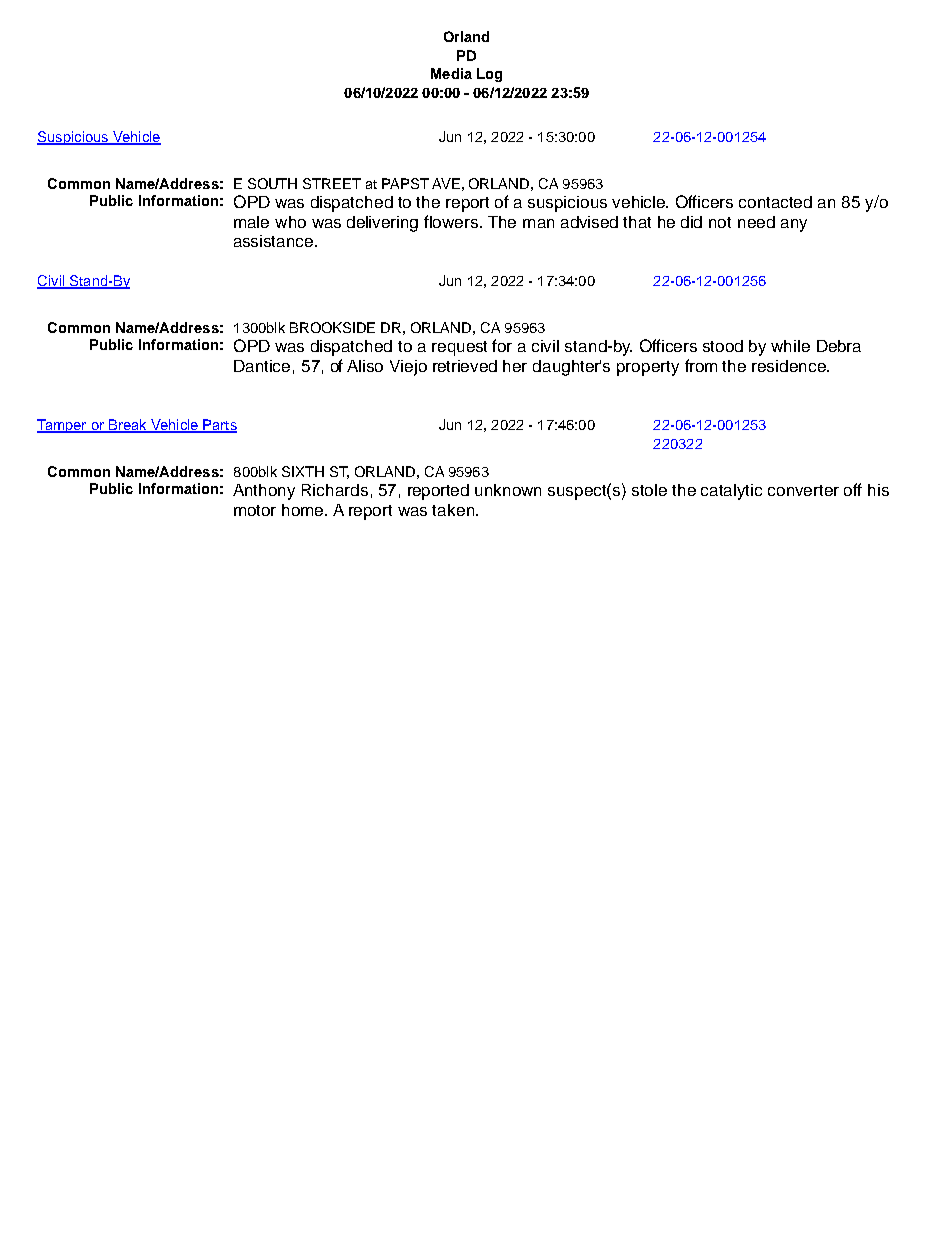  Describe the element at coordinates (264, 492) in the page. I see `Anthony` at that location.
